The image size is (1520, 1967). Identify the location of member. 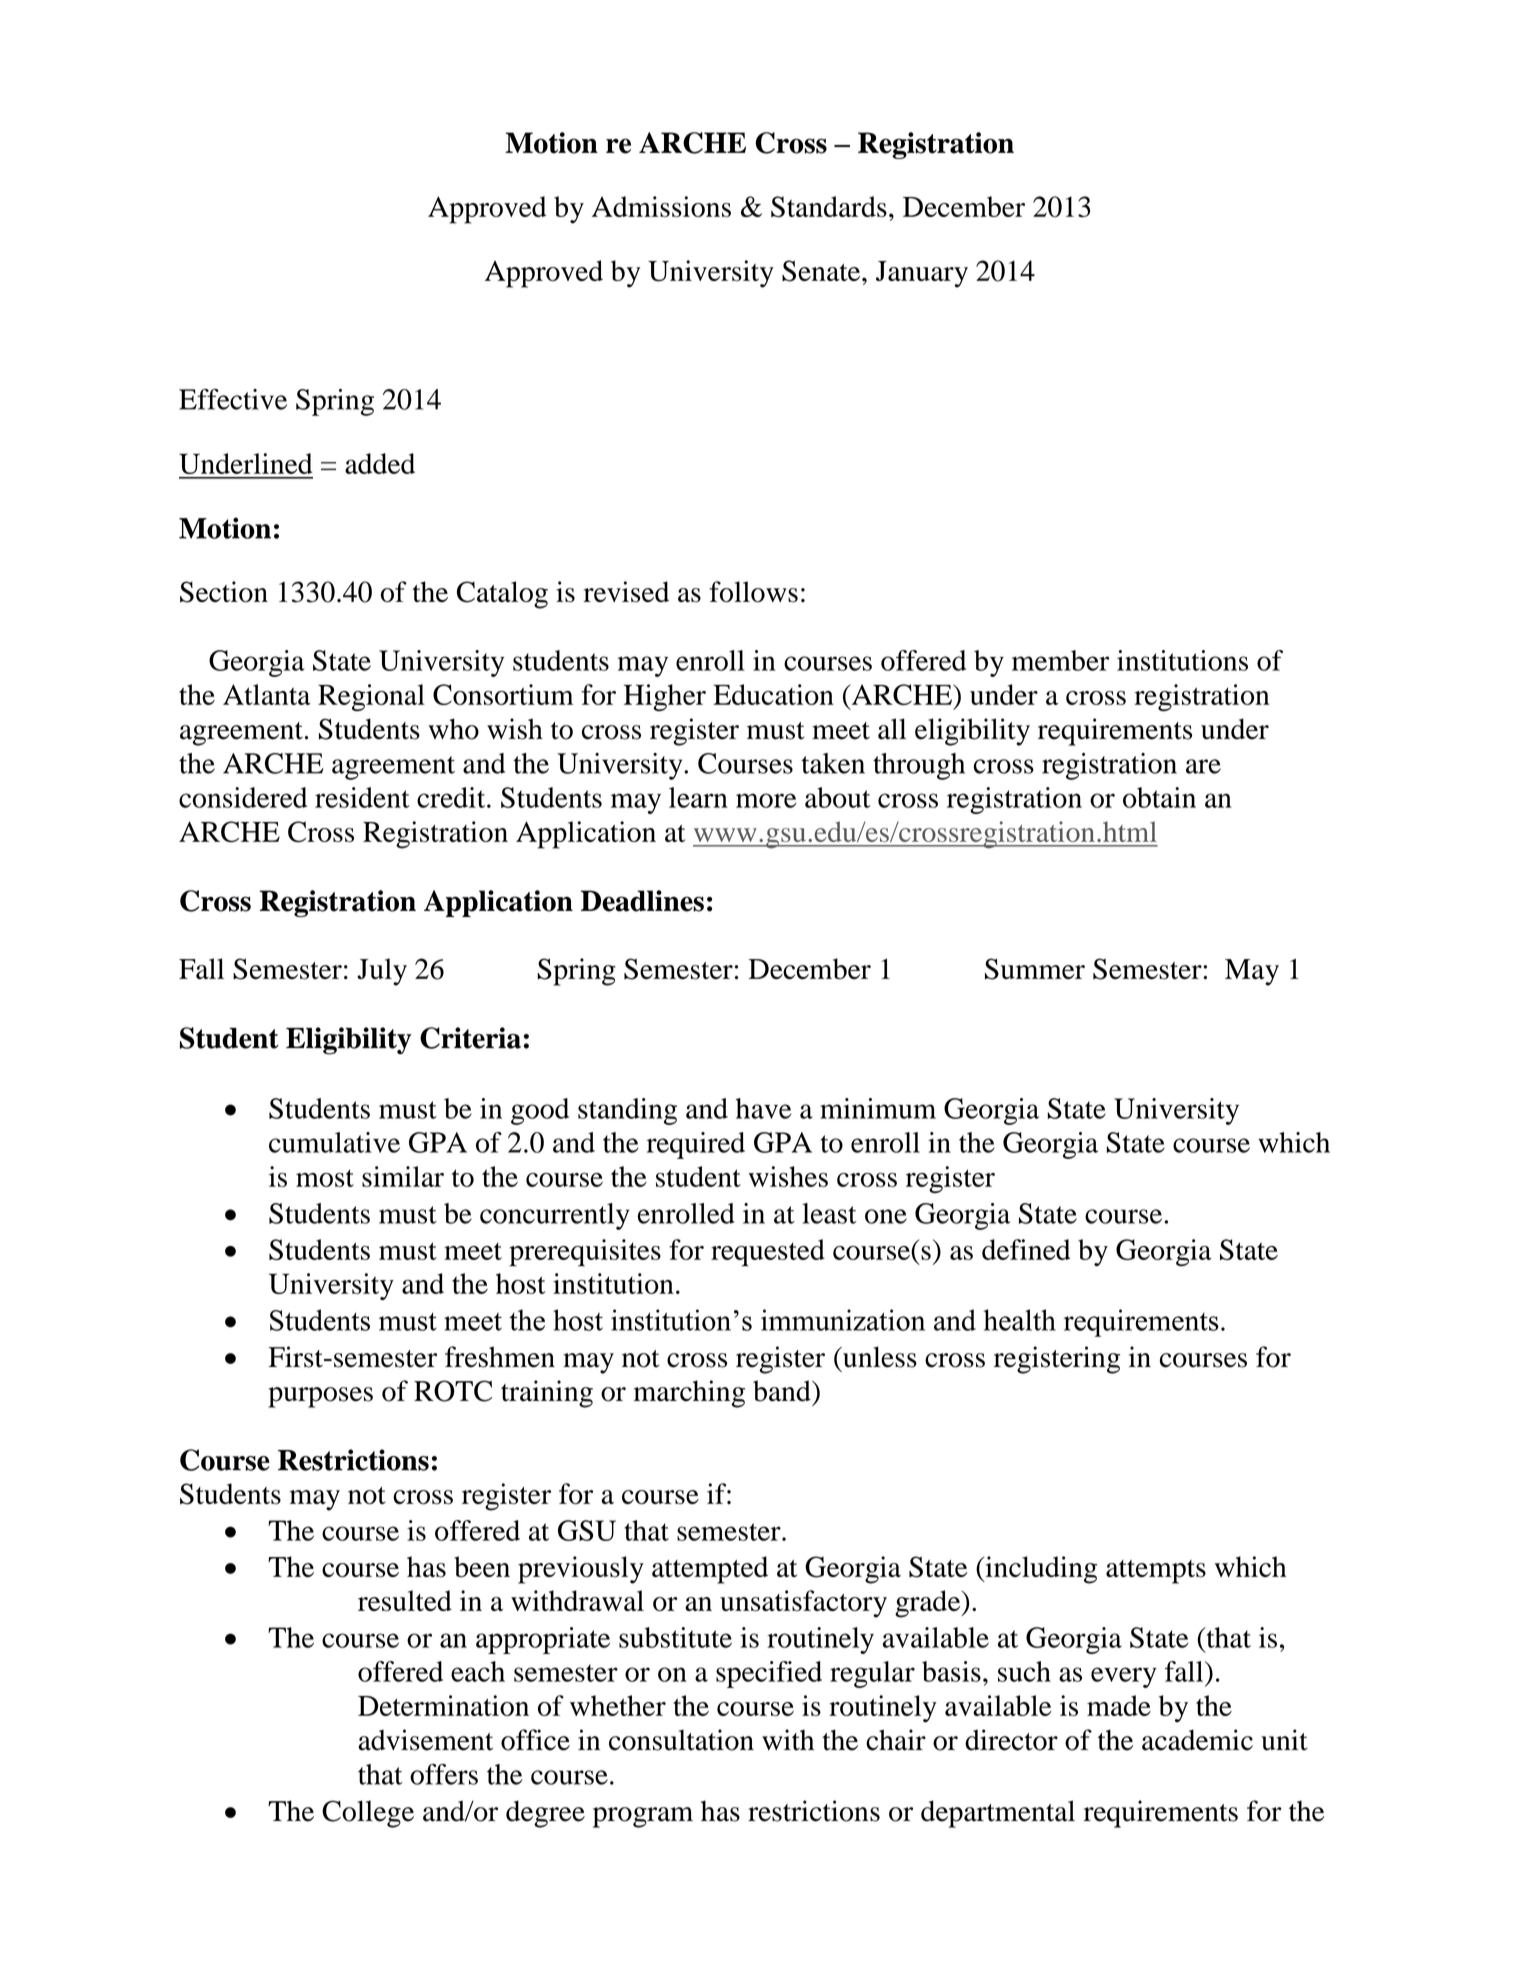
(1060, 660).
